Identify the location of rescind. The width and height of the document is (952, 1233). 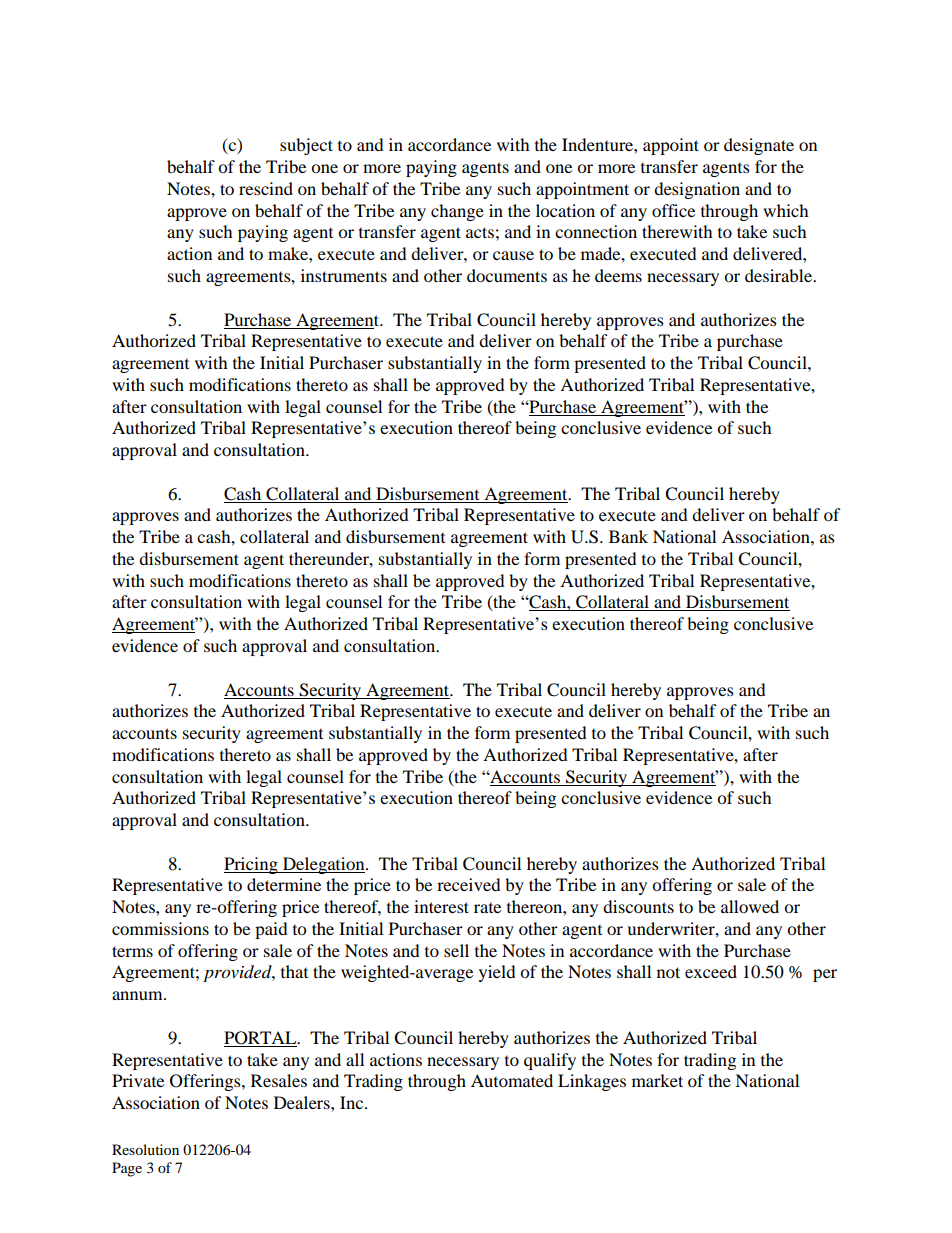
(266, 188).
